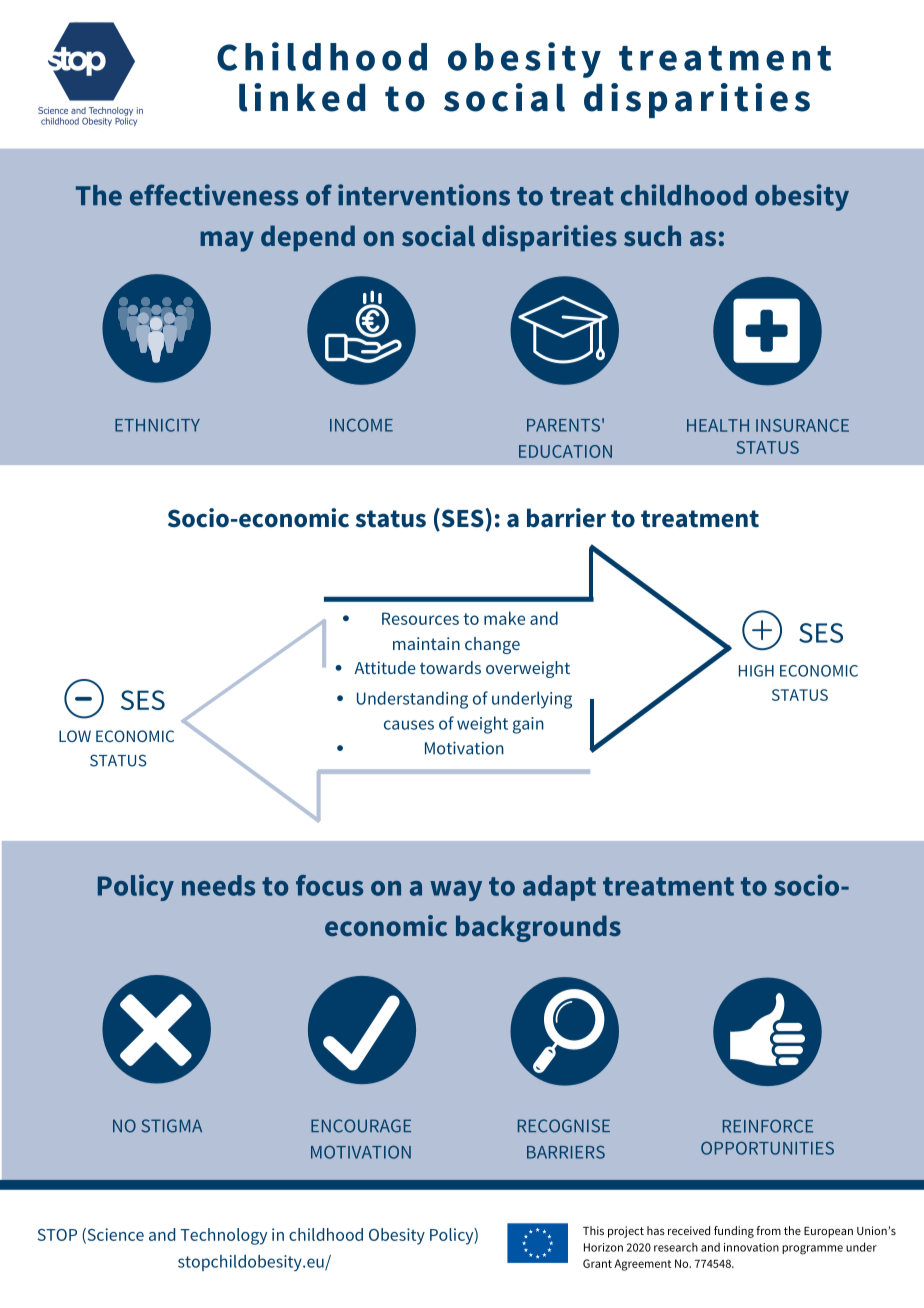 The image size is (924, 1308). Describe the element at coordinates (361, 425) in the screenshot. I see `INCOME` at that location.
